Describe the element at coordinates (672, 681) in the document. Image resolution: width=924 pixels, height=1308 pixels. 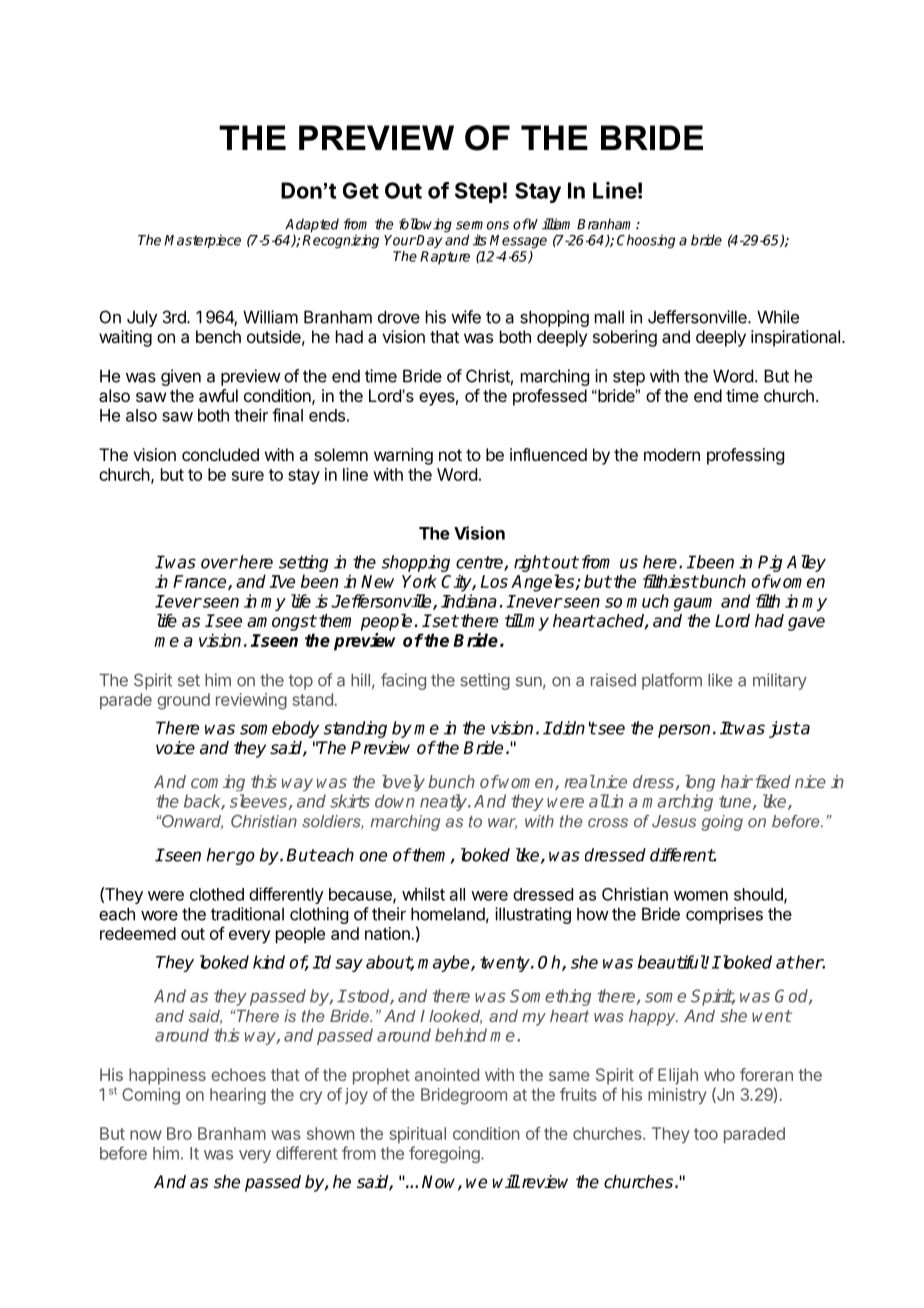
I see `platform` at that location.
